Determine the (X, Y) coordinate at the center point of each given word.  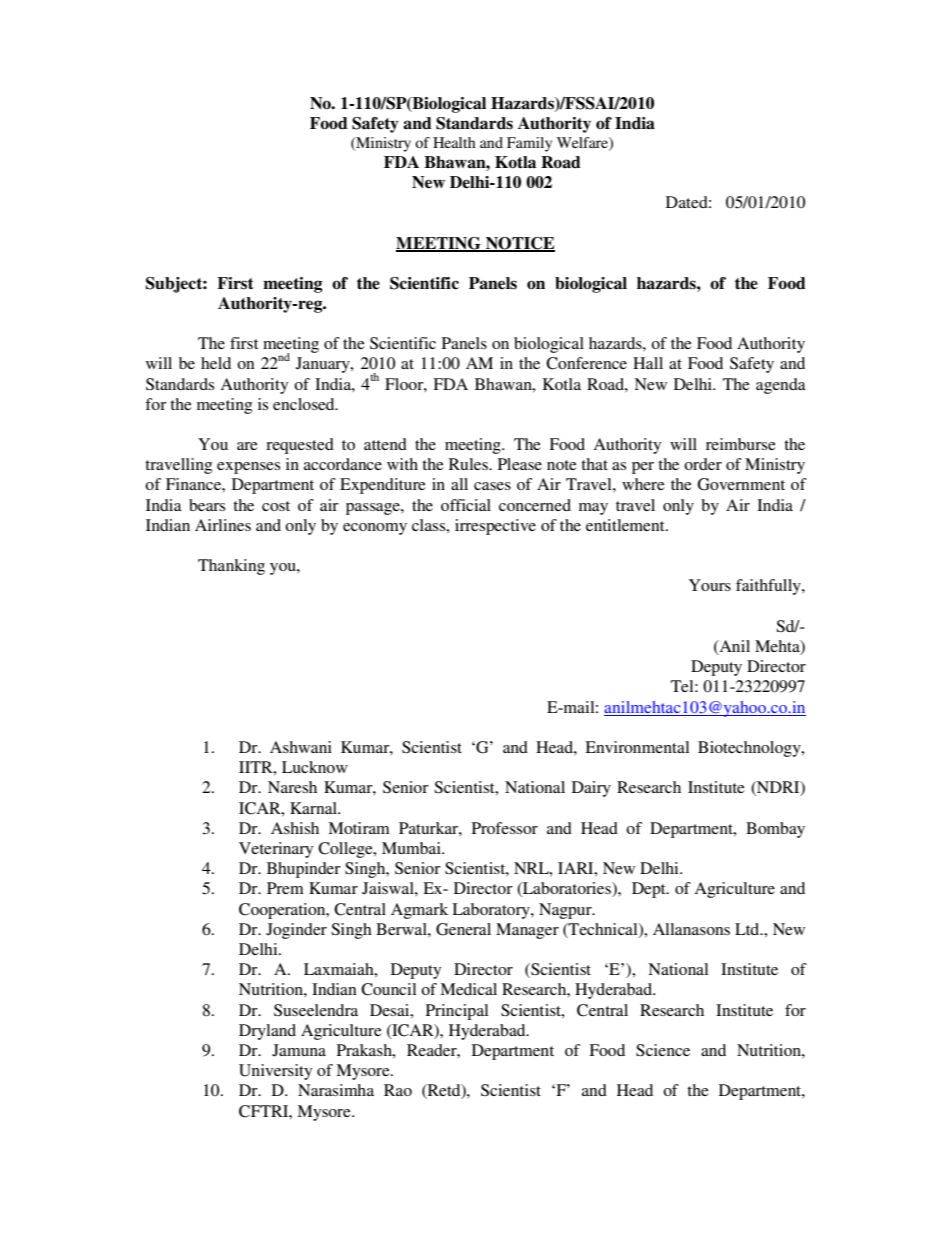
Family (529, 144)
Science (663, 1050)
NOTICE (519, 244)
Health (454, 142)
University (275, 1072)
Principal (457, 1012)
